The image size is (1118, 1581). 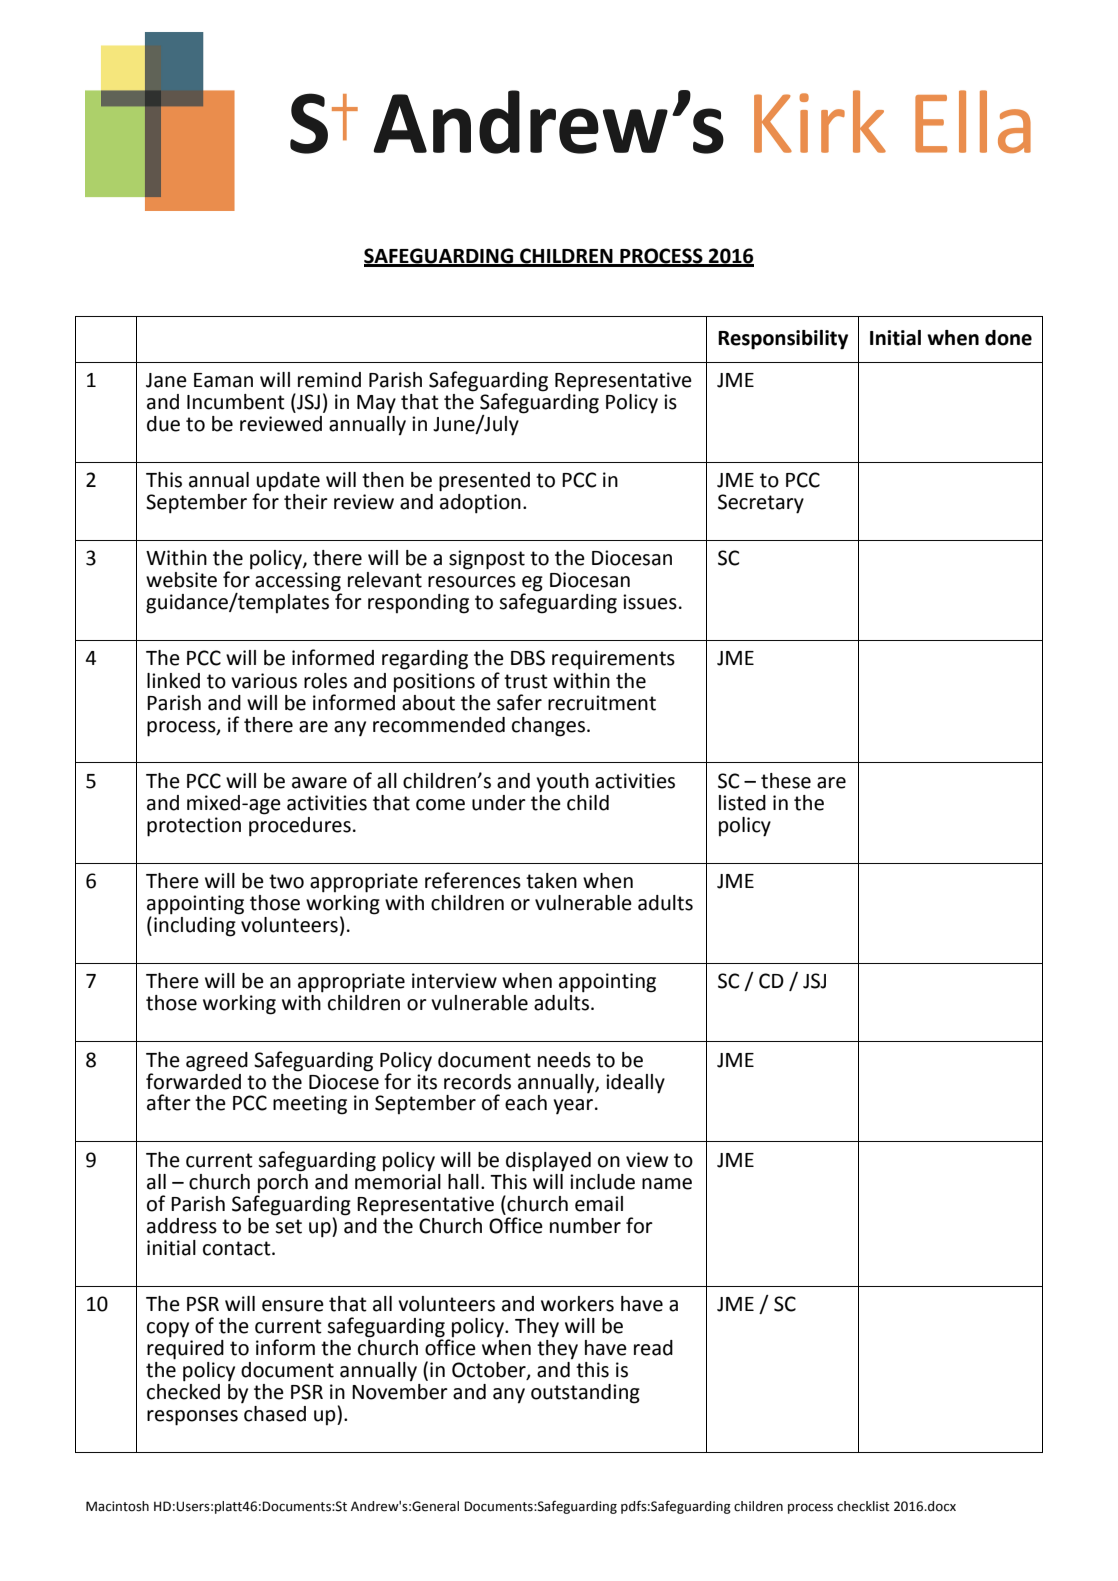 I want to click on outstanding, so click(x=585, y=1394).
